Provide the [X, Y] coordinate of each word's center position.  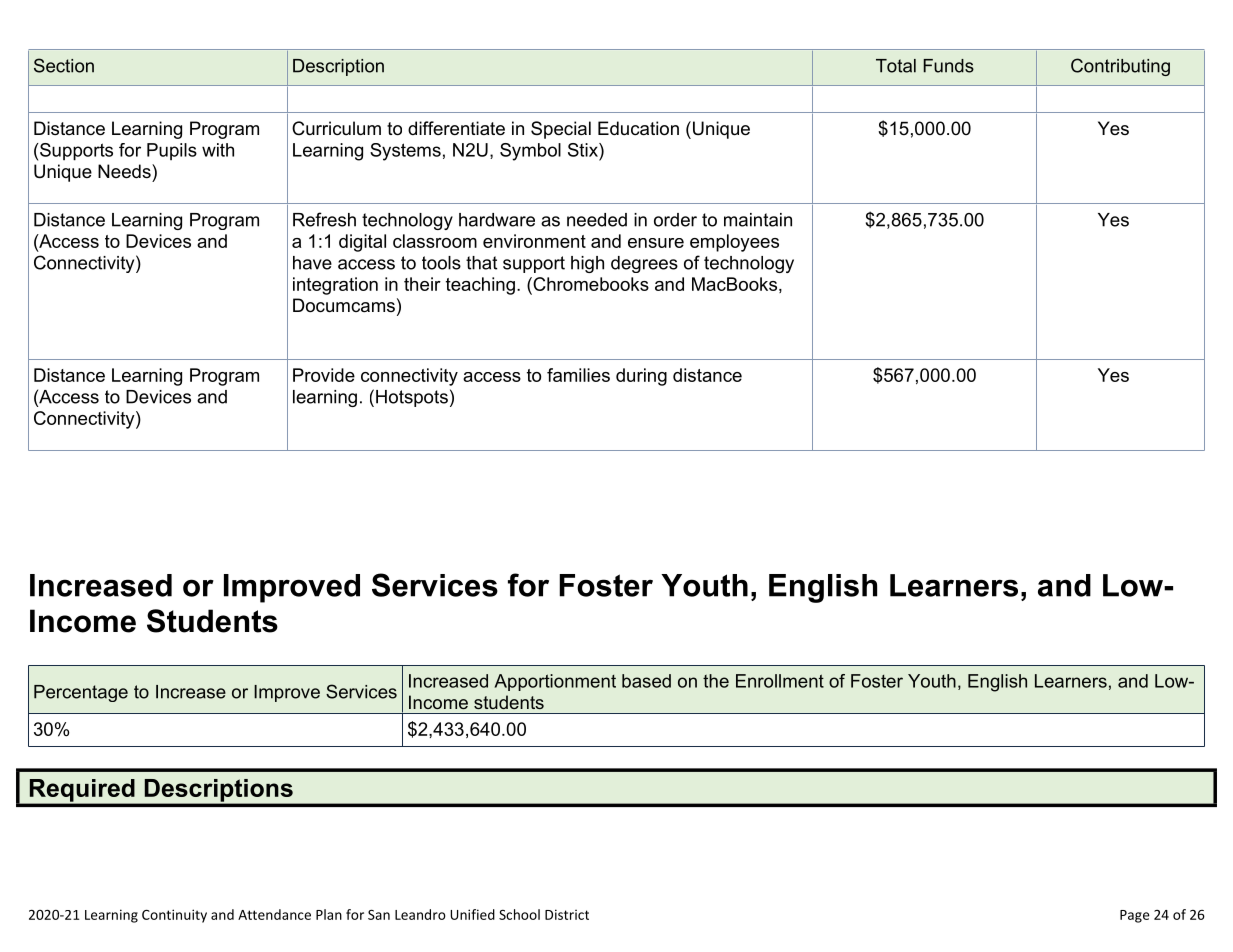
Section [64, 65]
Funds [948, 66]
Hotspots [412, 398]
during [641, 377]
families [578, 375]
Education [638, 128]
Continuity [174, 916]
